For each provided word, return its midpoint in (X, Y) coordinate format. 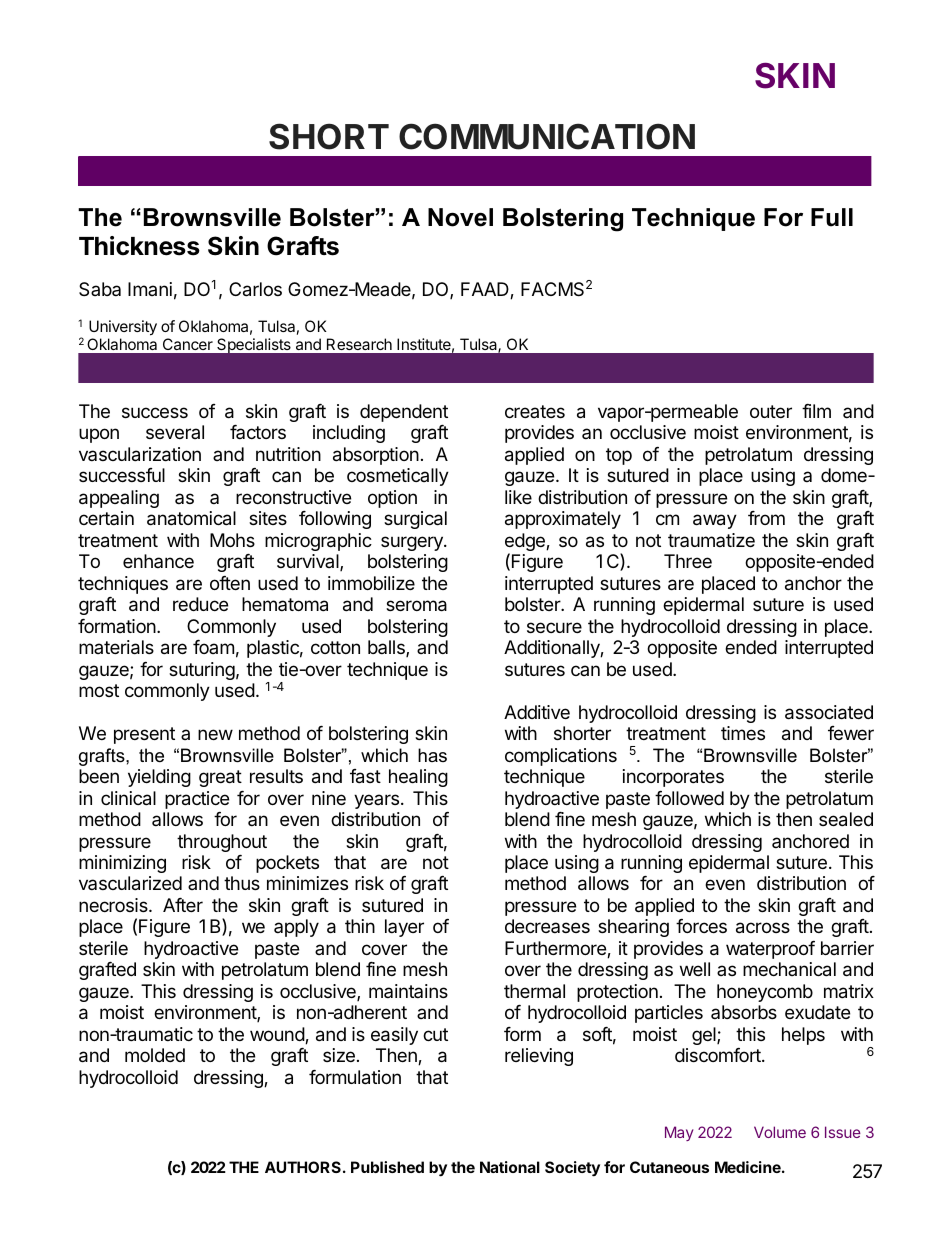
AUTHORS (303, 1167)
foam (213, 647)
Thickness (139, 246)
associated (829, 712)
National (510, 1167)
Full (832, 217)
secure (554, 627)
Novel (460, 217)
